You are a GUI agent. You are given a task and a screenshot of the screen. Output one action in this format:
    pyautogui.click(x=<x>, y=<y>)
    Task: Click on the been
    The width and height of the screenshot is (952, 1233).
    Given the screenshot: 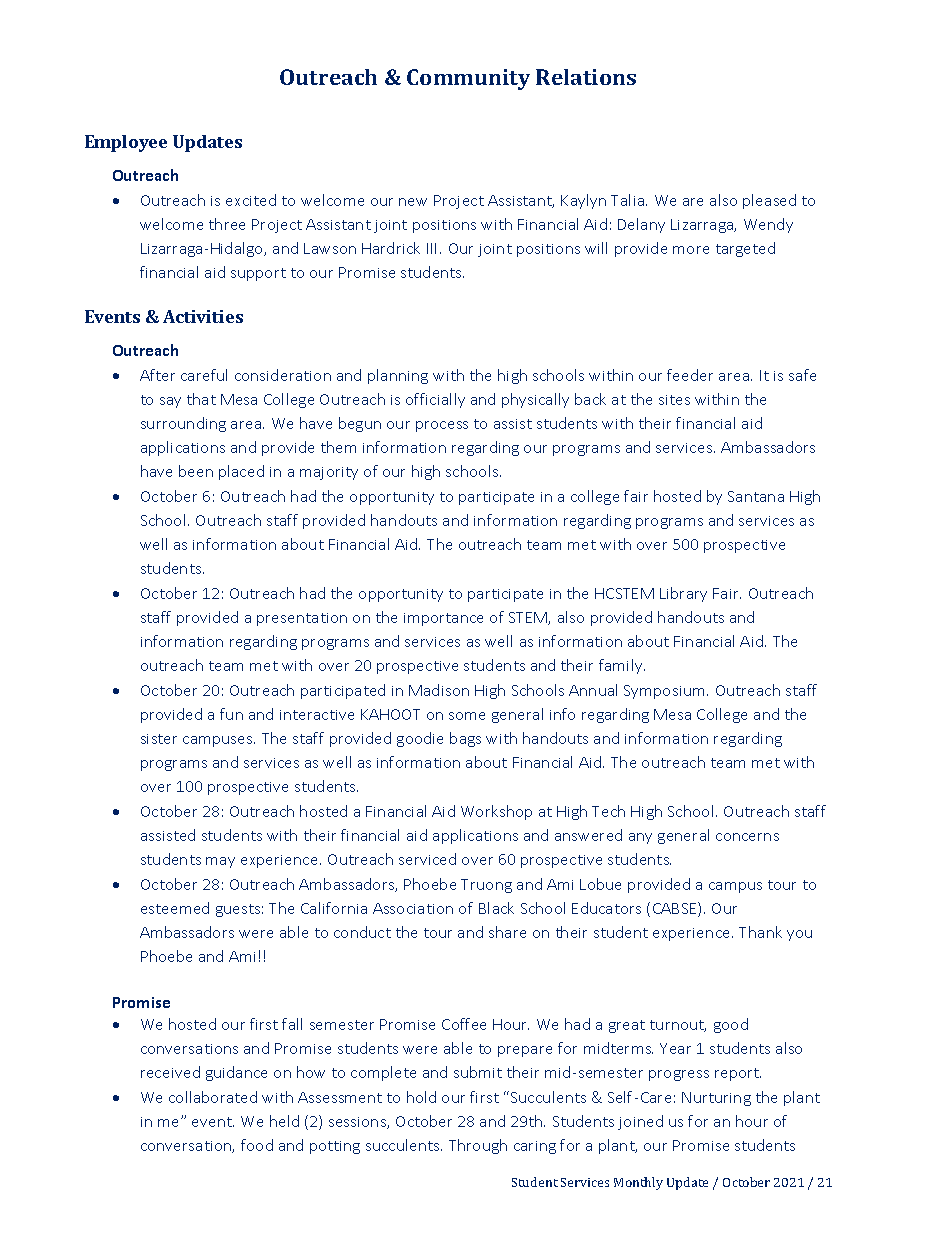 What is the action you would take?
    pyautogui.click(x=196, y=471)
